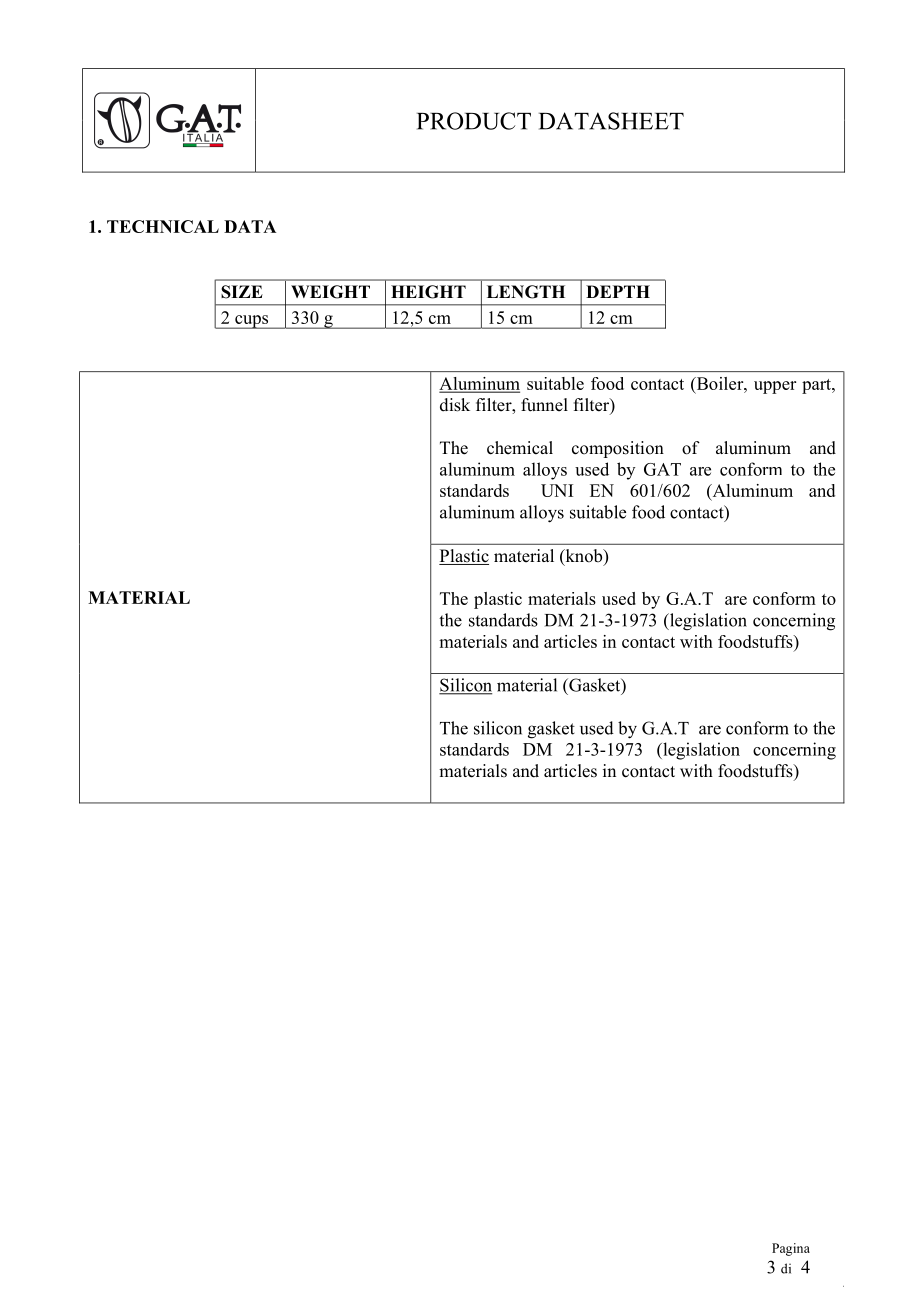 Image resolution: width=924 pixels, height=1308 pixels. I want to click on Pagina, so click(791, 1249).
